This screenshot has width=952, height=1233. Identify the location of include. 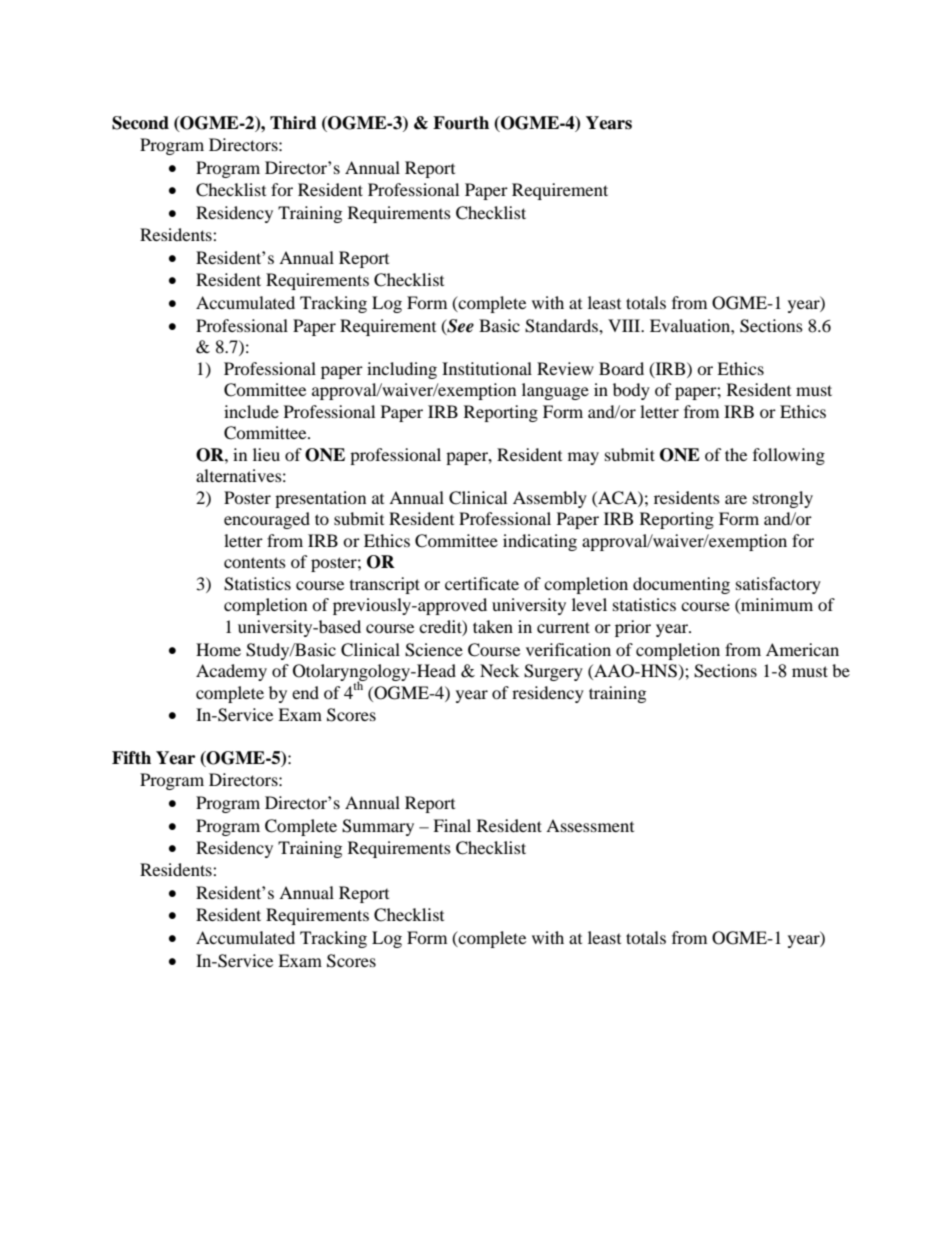
(251, 411).
